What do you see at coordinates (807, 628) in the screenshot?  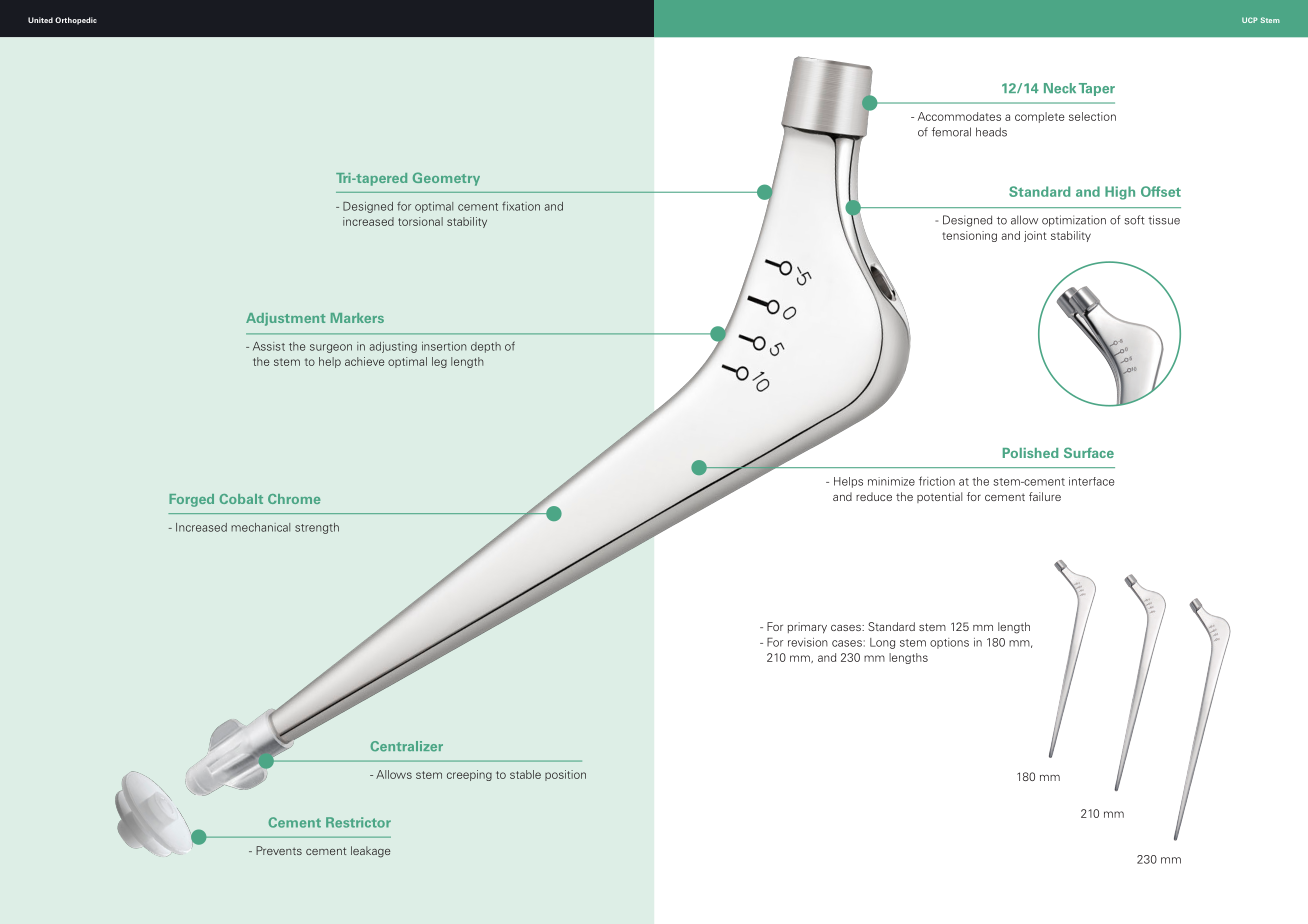 I see `primary` at bounding box center [807, 628].
